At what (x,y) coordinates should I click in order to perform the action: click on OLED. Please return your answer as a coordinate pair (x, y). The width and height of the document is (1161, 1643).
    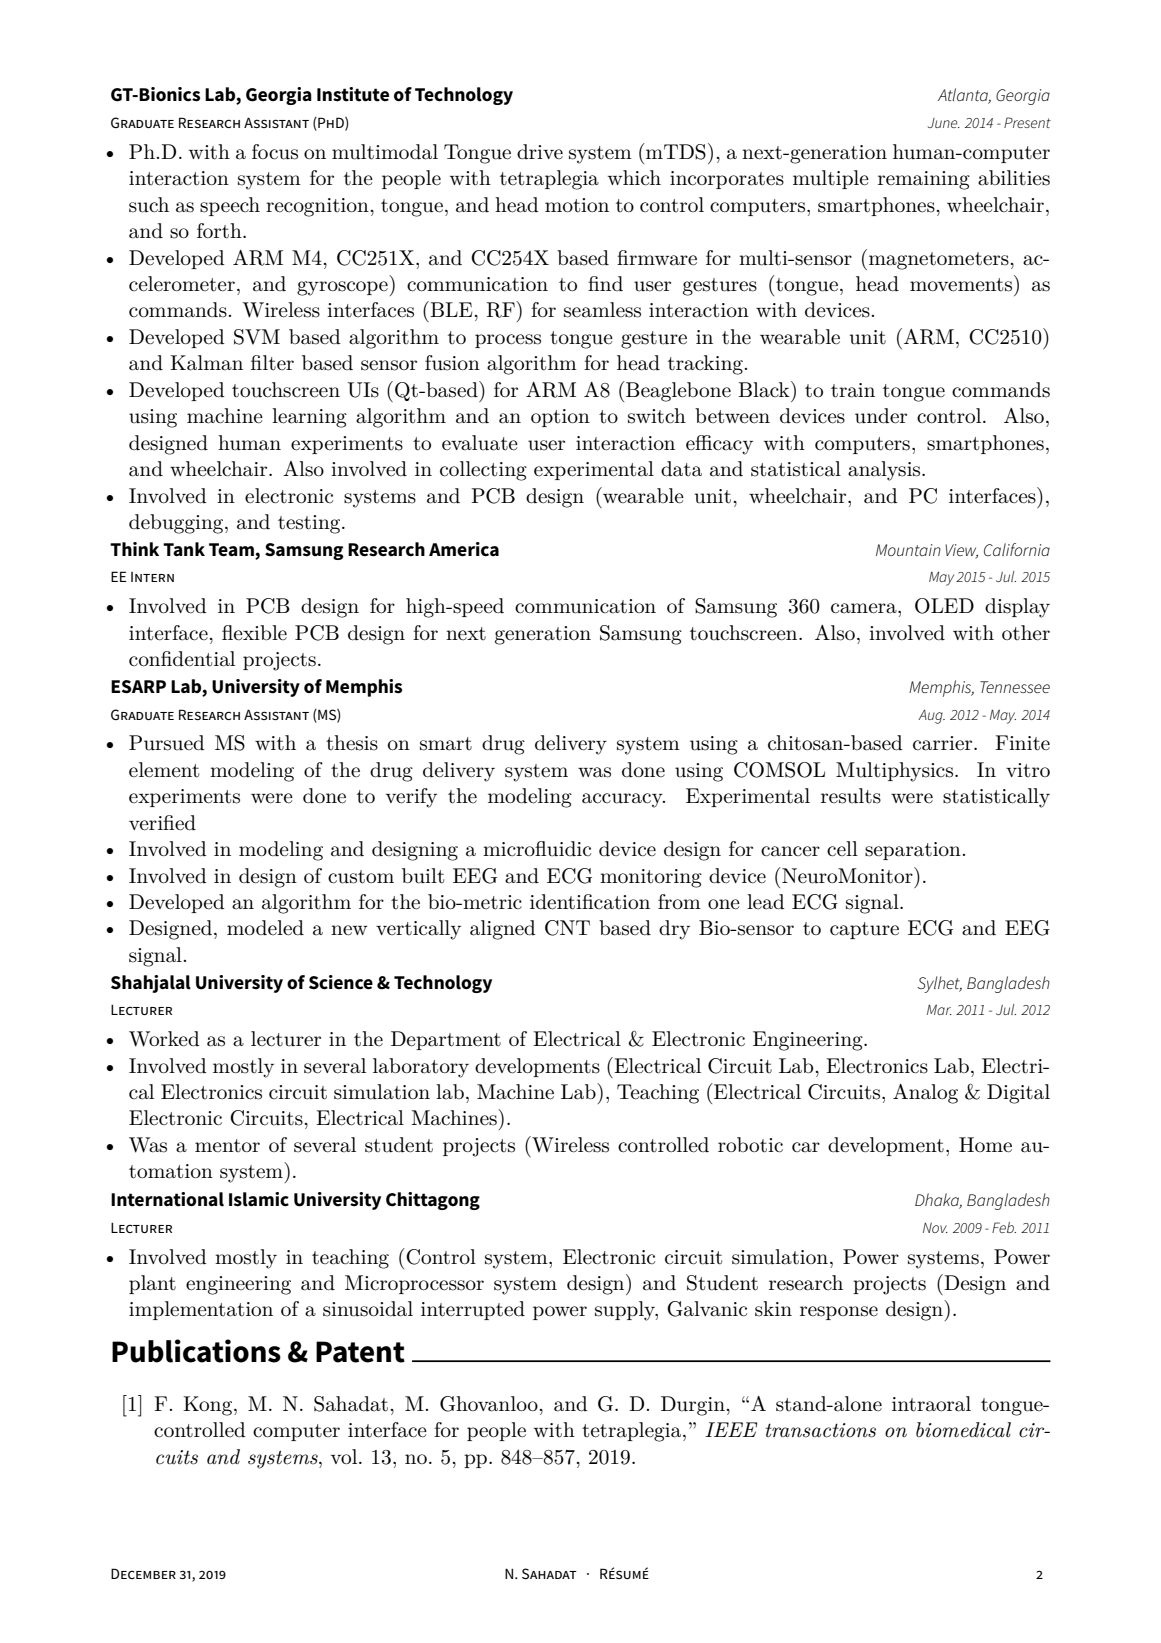
    Looking at the image, I should click on (944, 606).
